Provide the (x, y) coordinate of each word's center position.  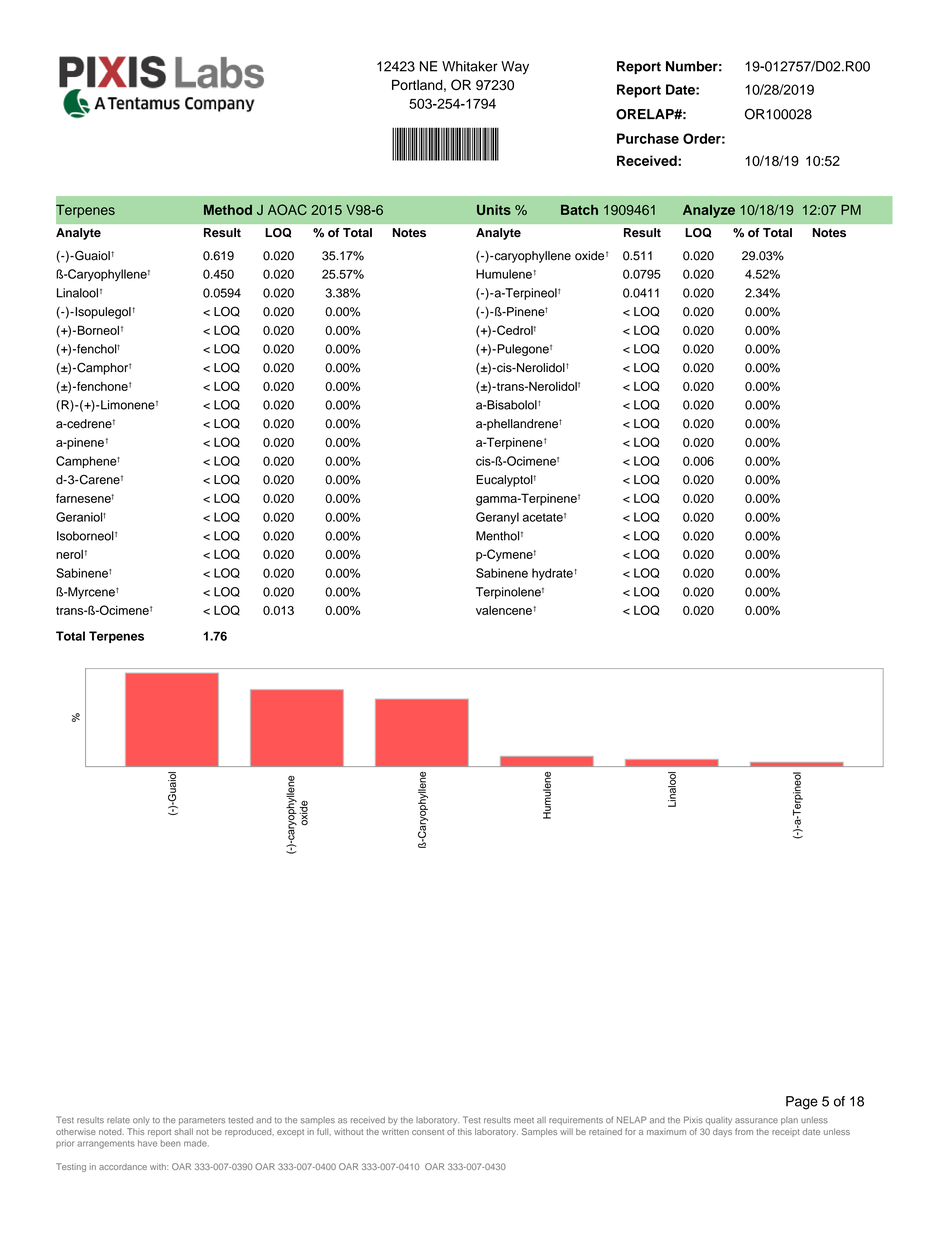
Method (228, 210)
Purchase (648, 138)
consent (428, 1132)
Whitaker (470, 66)
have (147, 1143)
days (722, 1132)
